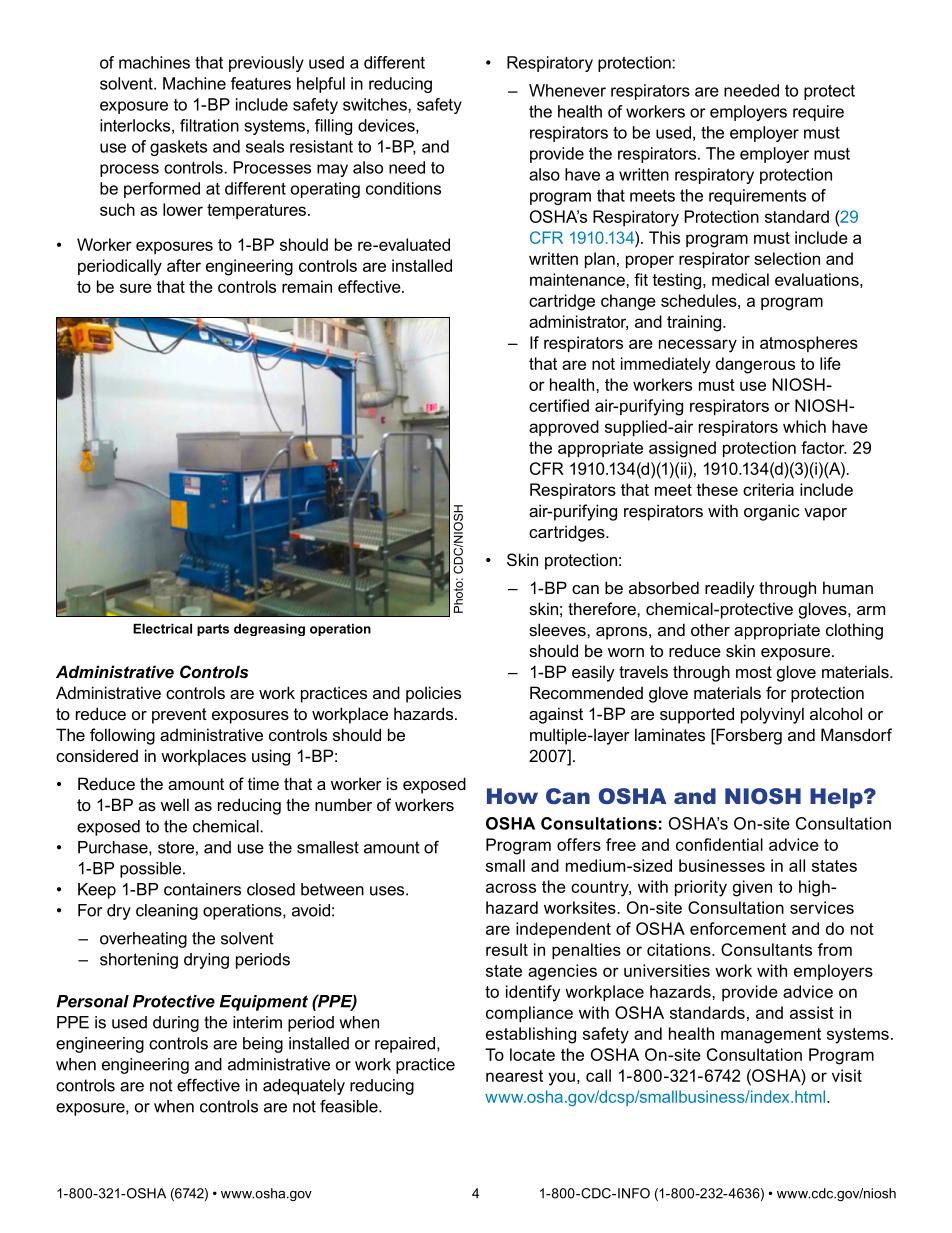 Image resolution: width=952 pixels, height=1233 pixels. Describe the element at coordinates (809, 344) in the image. I see `atmospheres` at that location.
